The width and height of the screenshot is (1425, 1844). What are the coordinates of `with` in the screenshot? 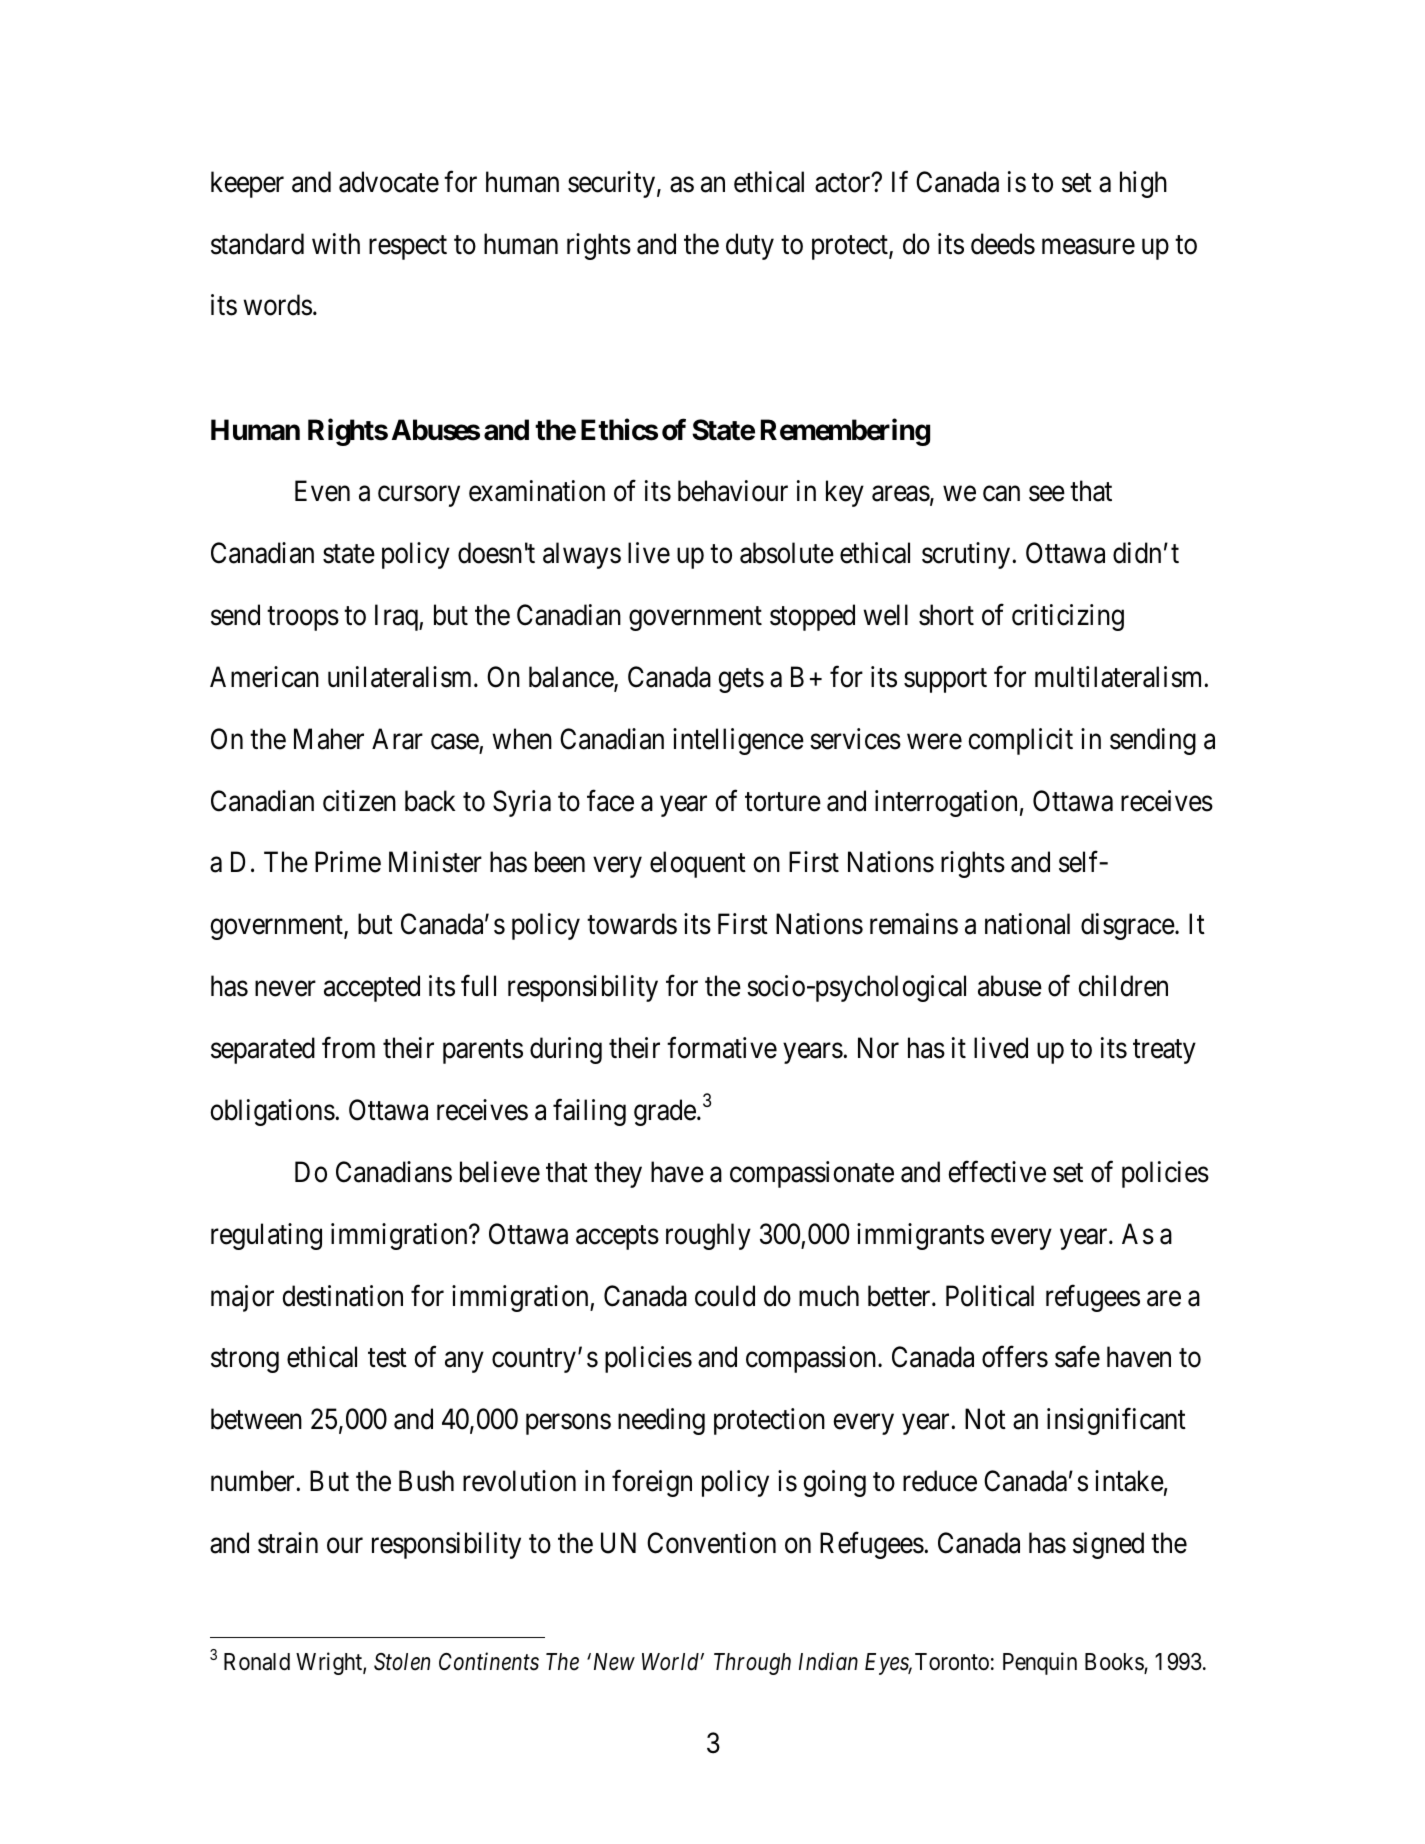 It's located at (336, 243).
